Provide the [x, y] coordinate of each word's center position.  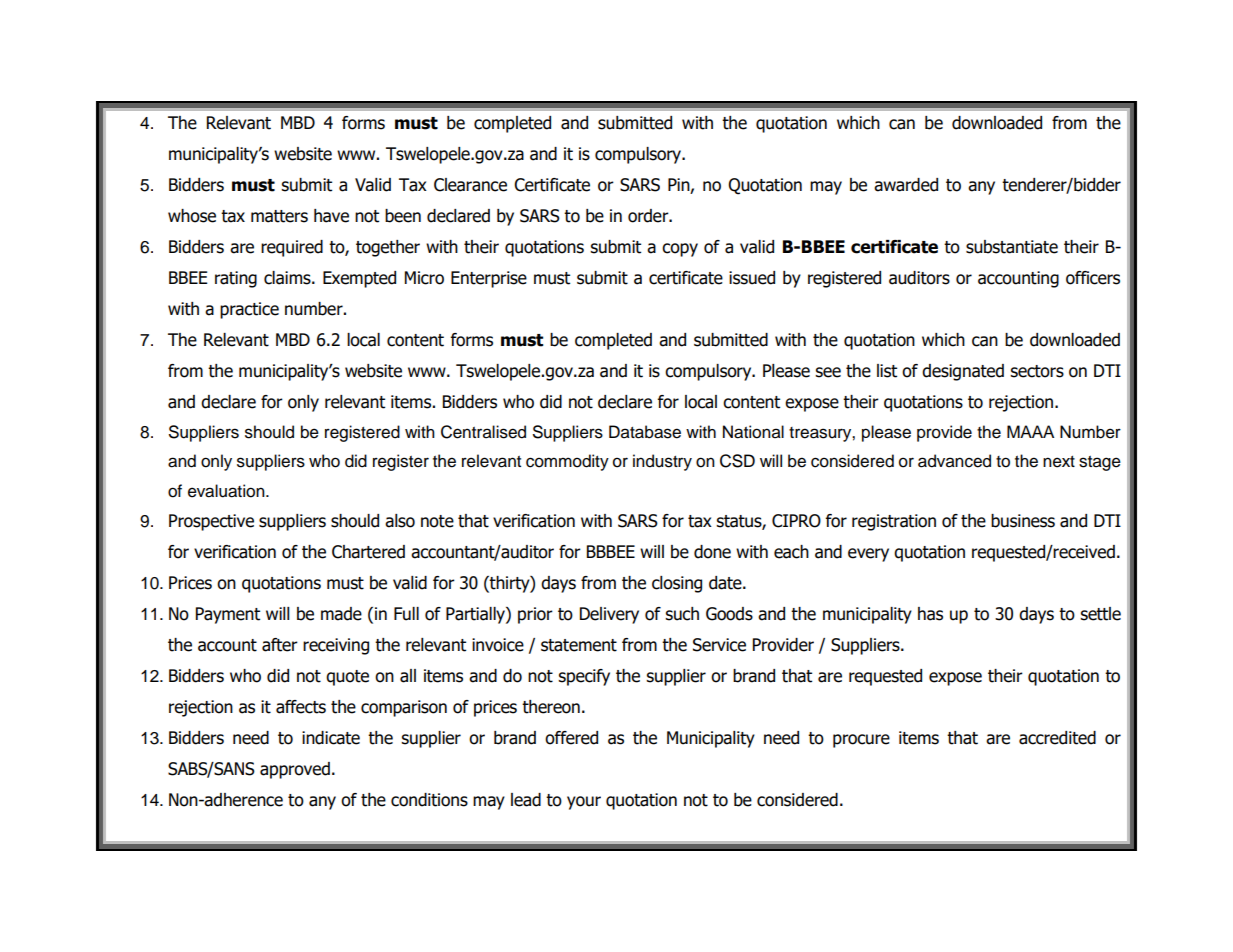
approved [295, 770]
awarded [906, 185]
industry [662, 462]
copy [680, 250]
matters [279, 216]
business [1023, 521]
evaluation [227, 491]
